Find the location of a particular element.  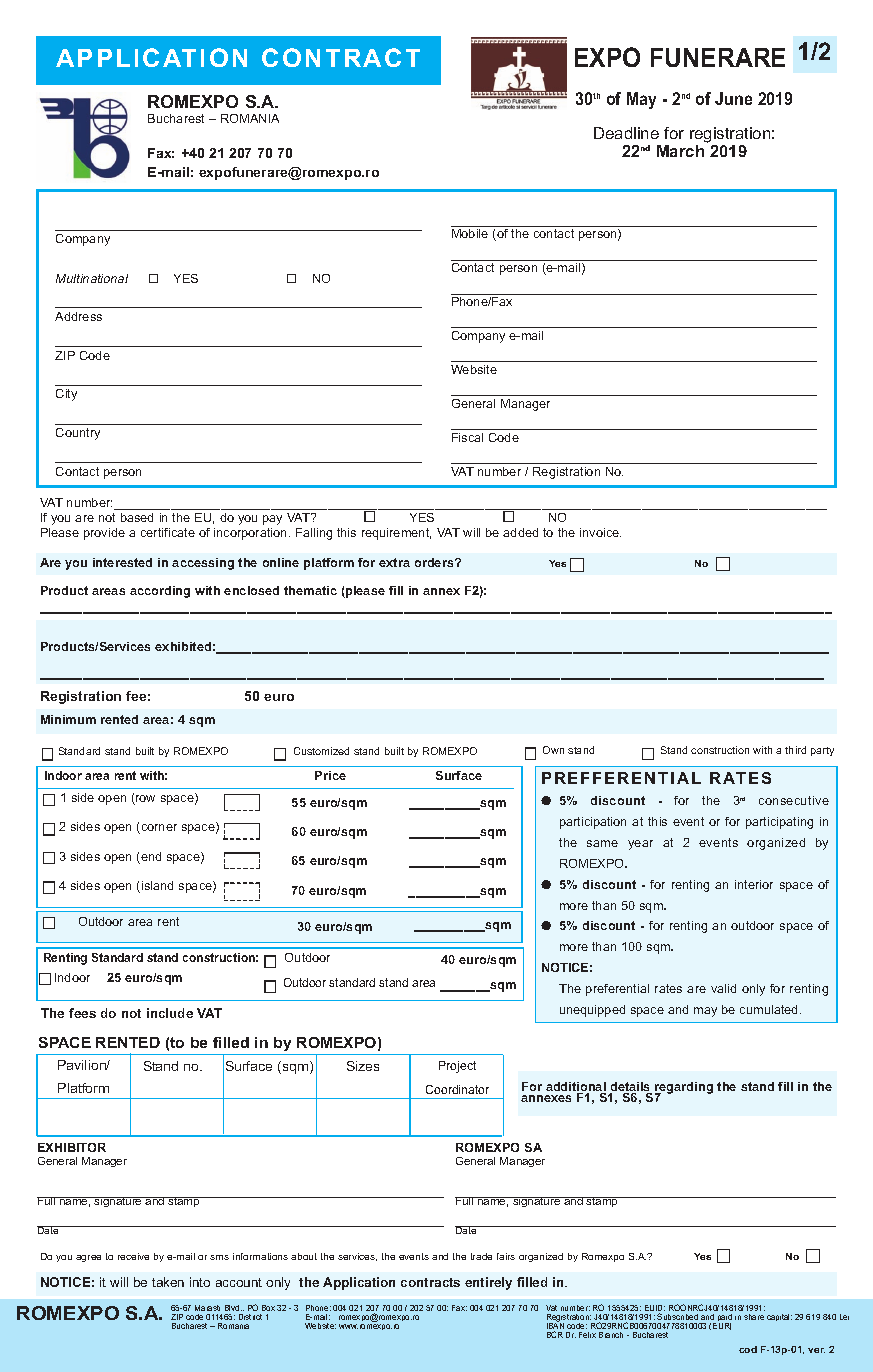

same is located at coordinates (602, 843).
